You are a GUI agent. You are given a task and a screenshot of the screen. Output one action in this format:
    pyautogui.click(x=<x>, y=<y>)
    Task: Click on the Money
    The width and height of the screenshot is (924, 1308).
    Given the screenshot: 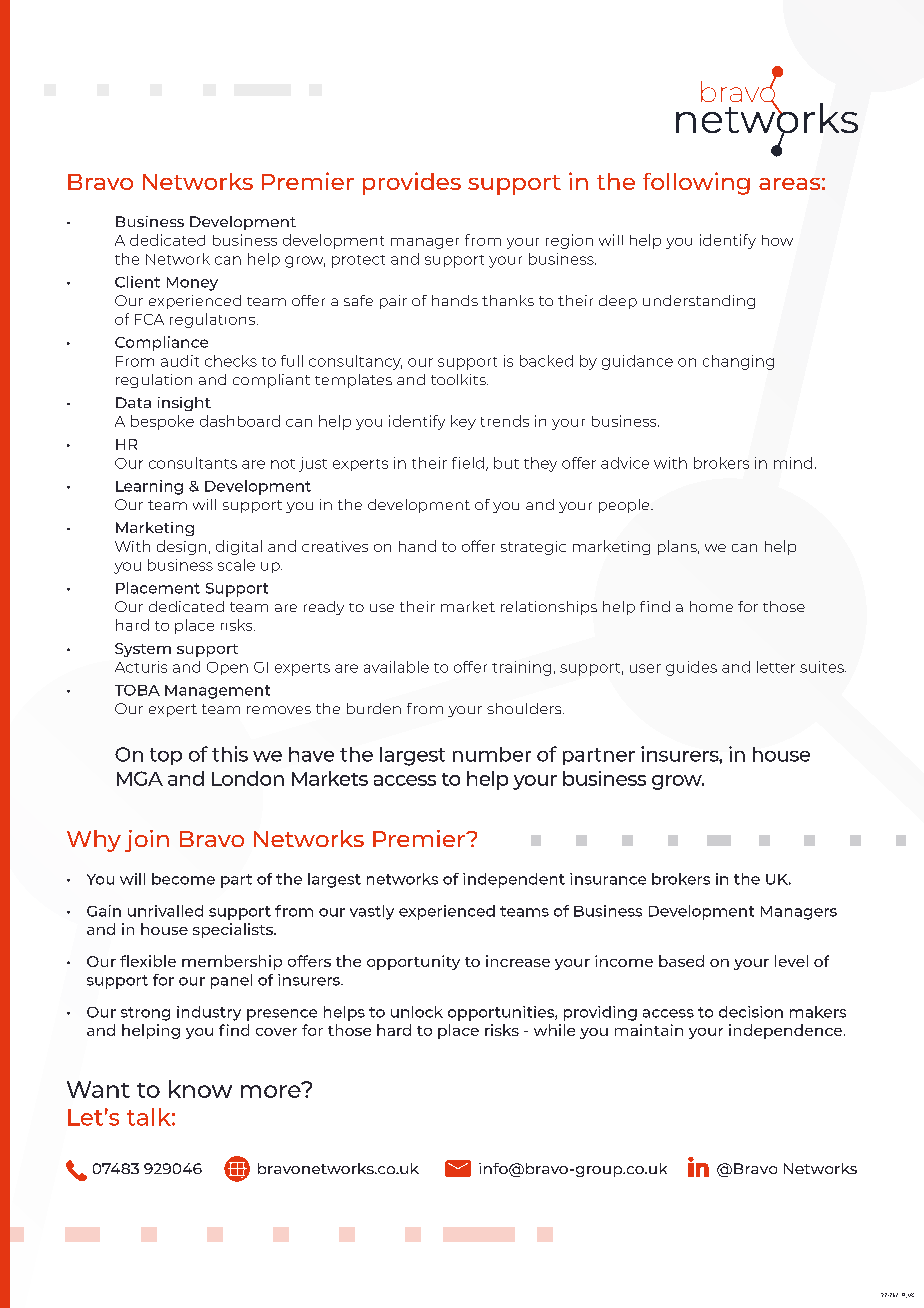 What is the action you would take?
    pyautogui.click(x=192, y=284)
